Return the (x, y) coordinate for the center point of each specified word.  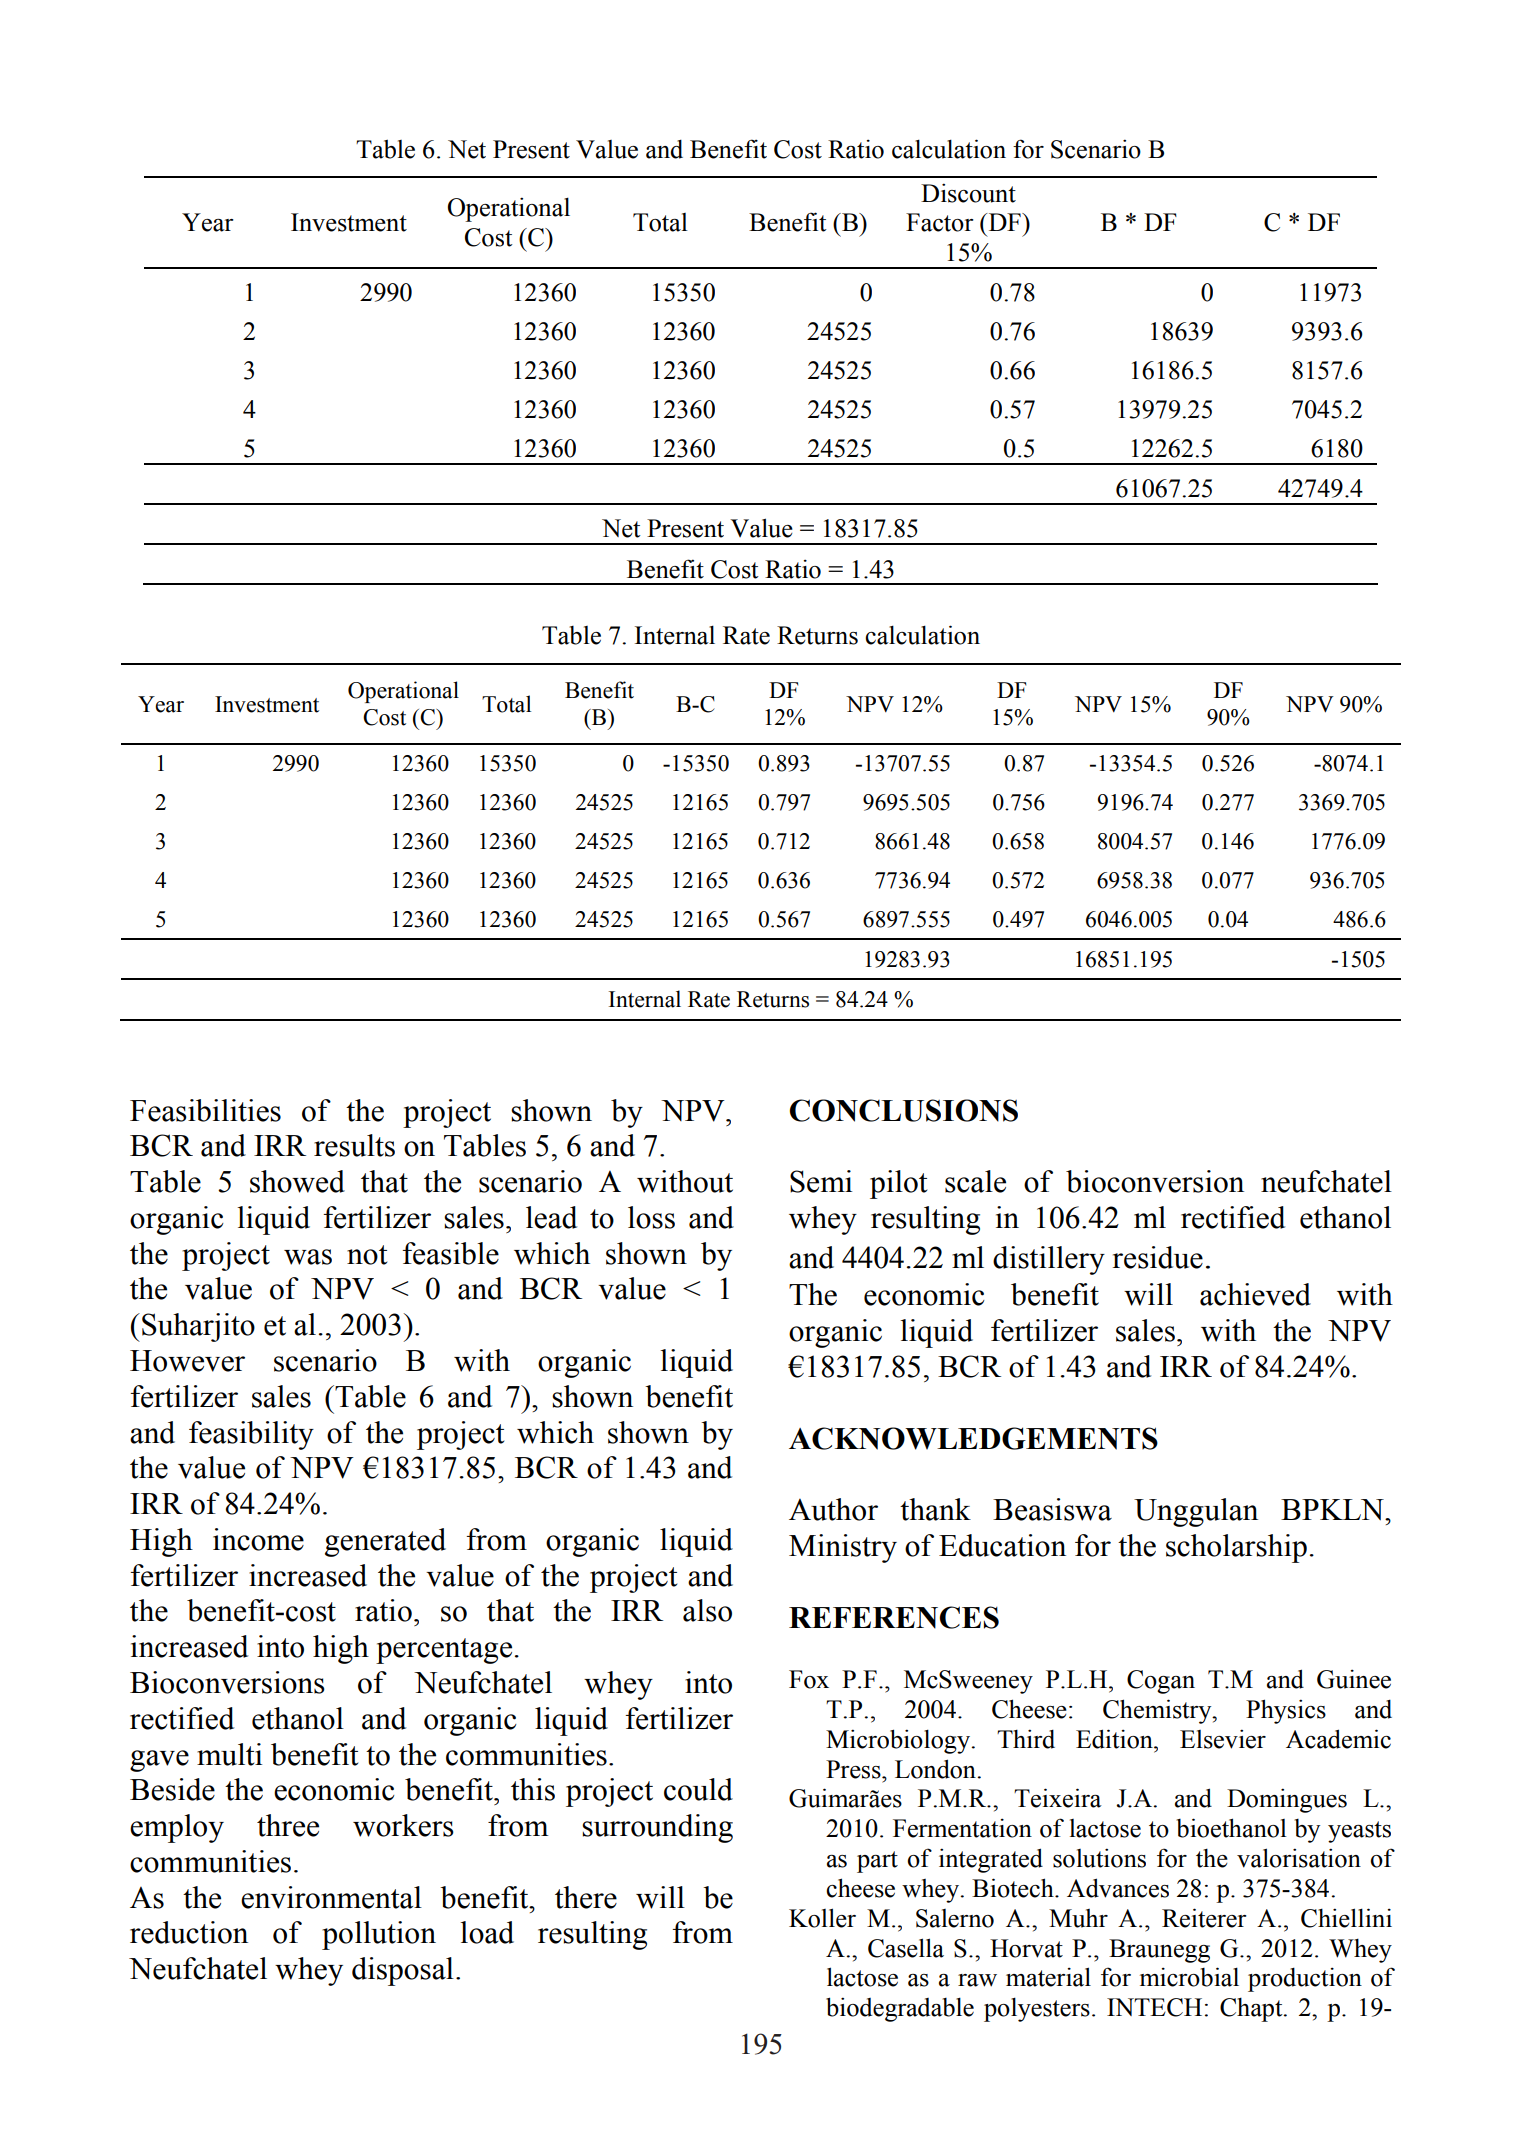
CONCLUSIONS (904, 1110)
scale (975, 1181)
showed (297, 1181)
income (258, 1539)
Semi (821, 1181)
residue (1158, 1257)
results (354, 1145)
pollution (379, 1935)
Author (833, 1509)
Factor (940, 222)
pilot (898, 1184)
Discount (968, 193)
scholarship (1236, 1548)
